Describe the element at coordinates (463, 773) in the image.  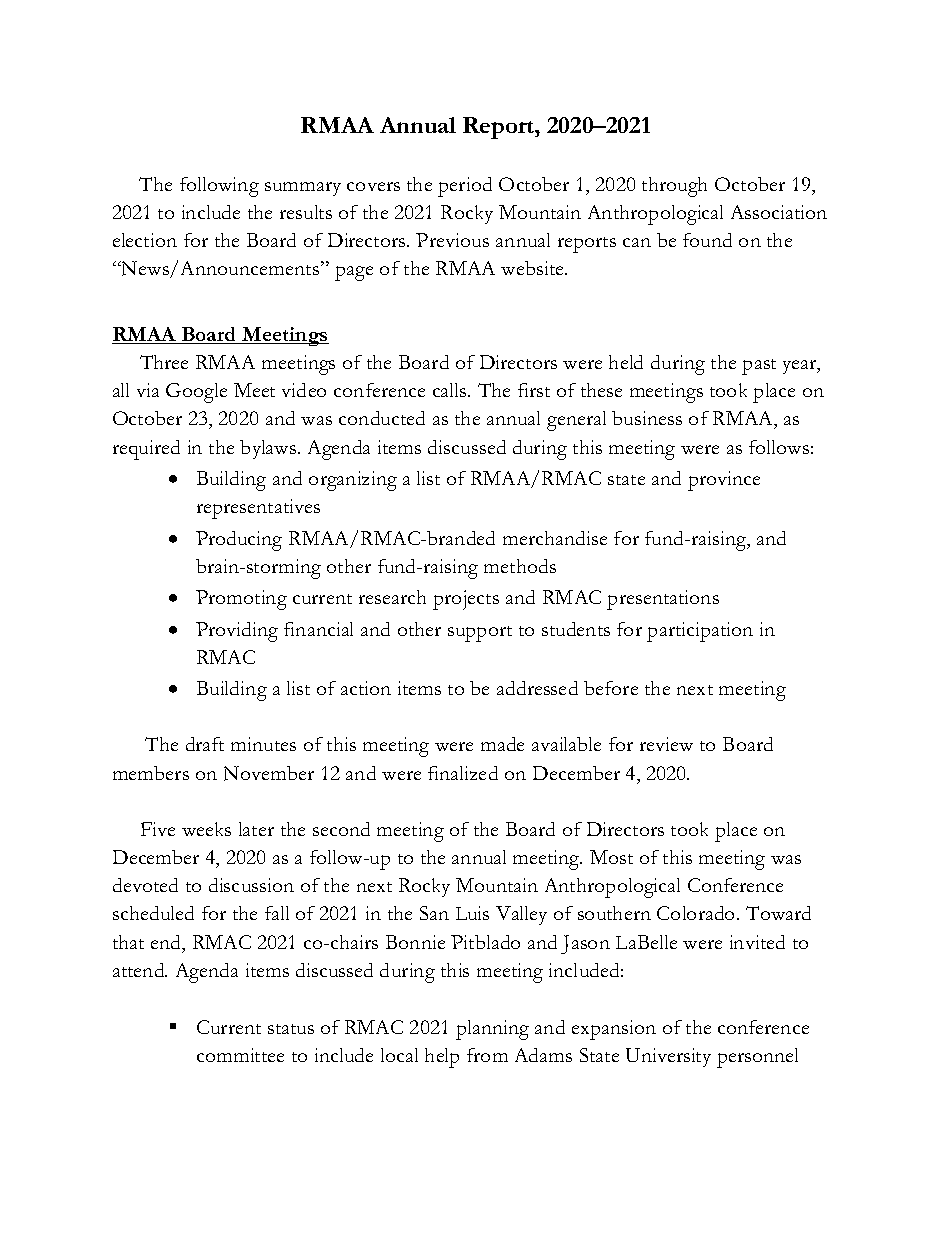
I see `finalized` at that location.
